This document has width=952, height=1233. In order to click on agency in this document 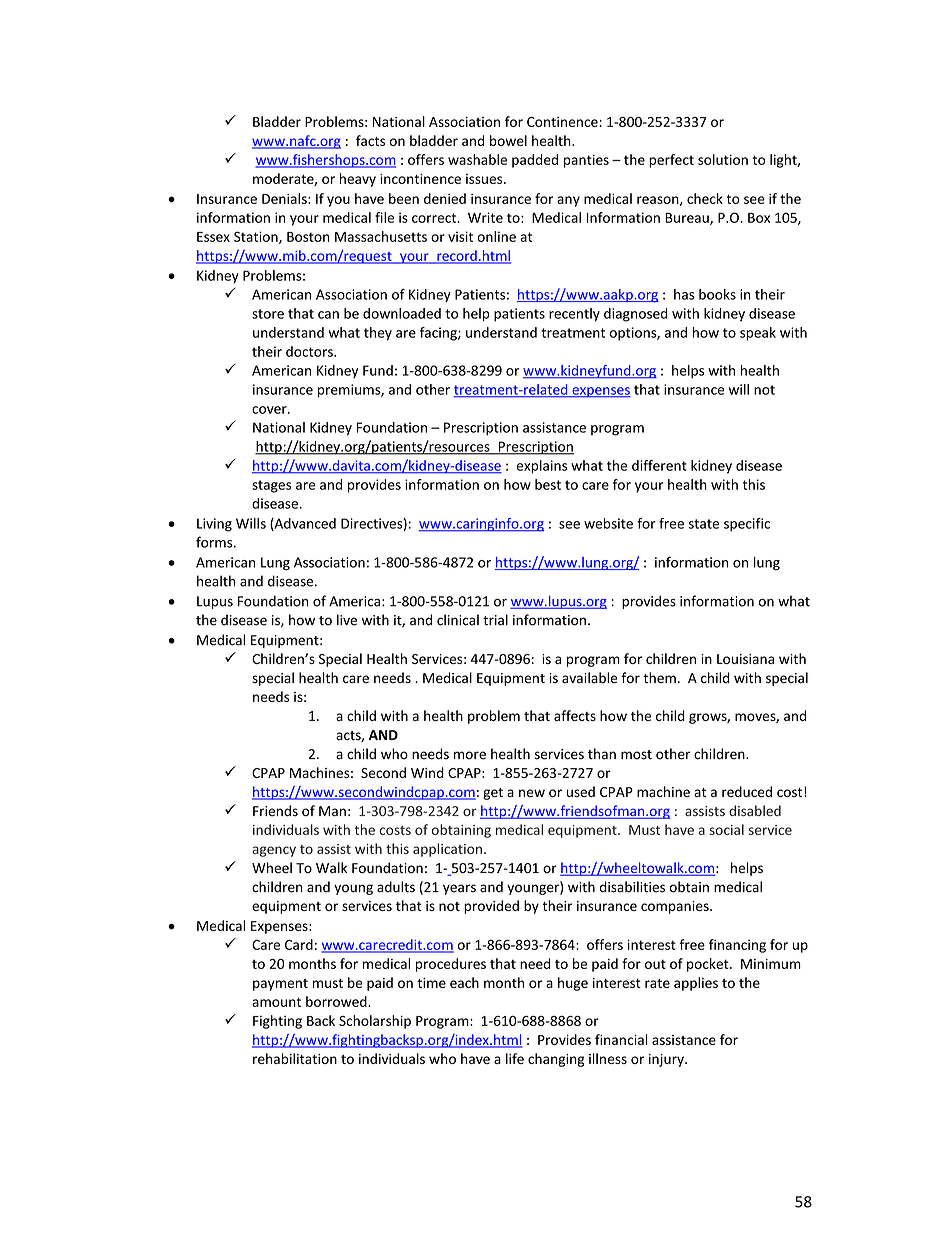, I will do `click(274, 851)`.
